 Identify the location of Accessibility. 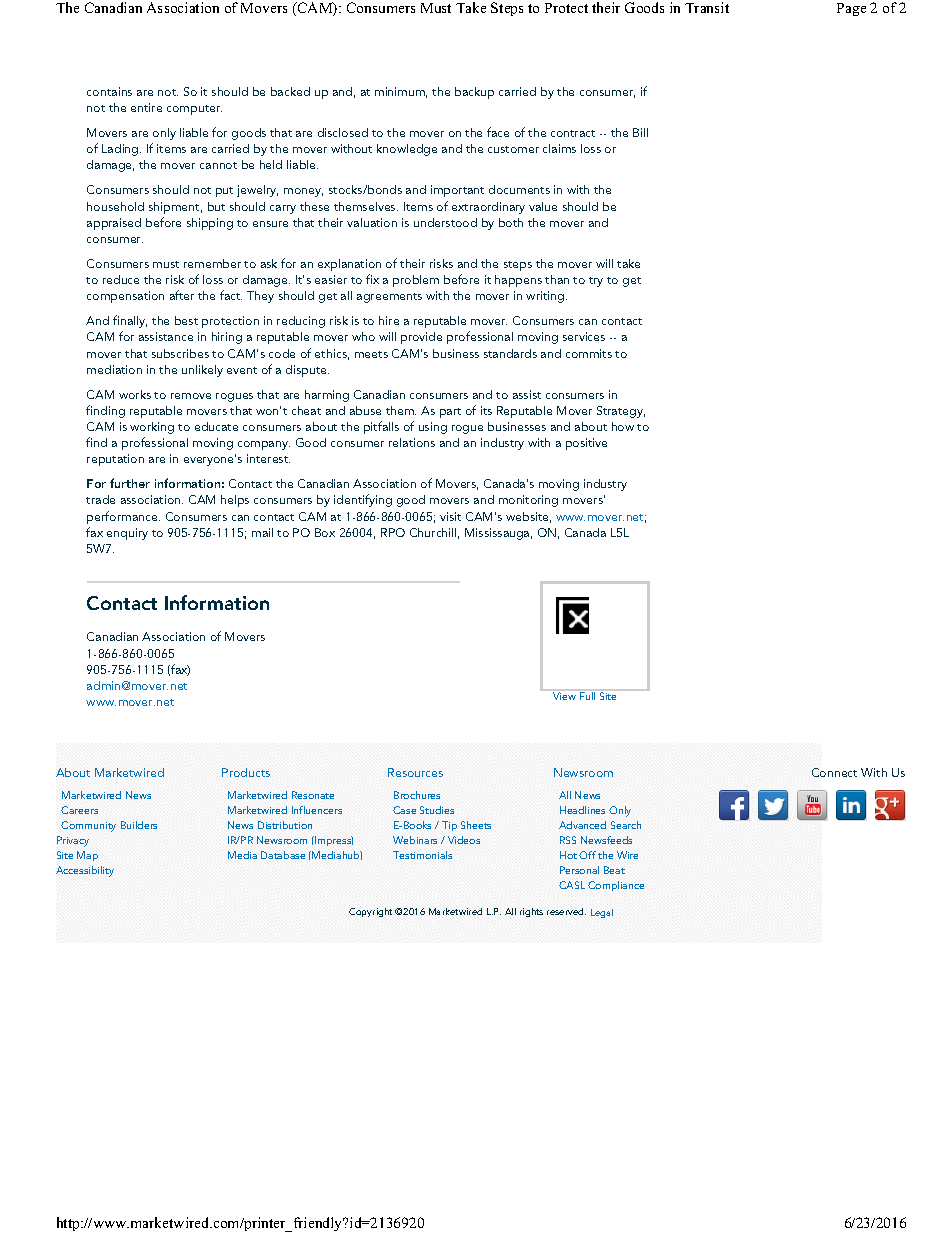
(85, 871).
